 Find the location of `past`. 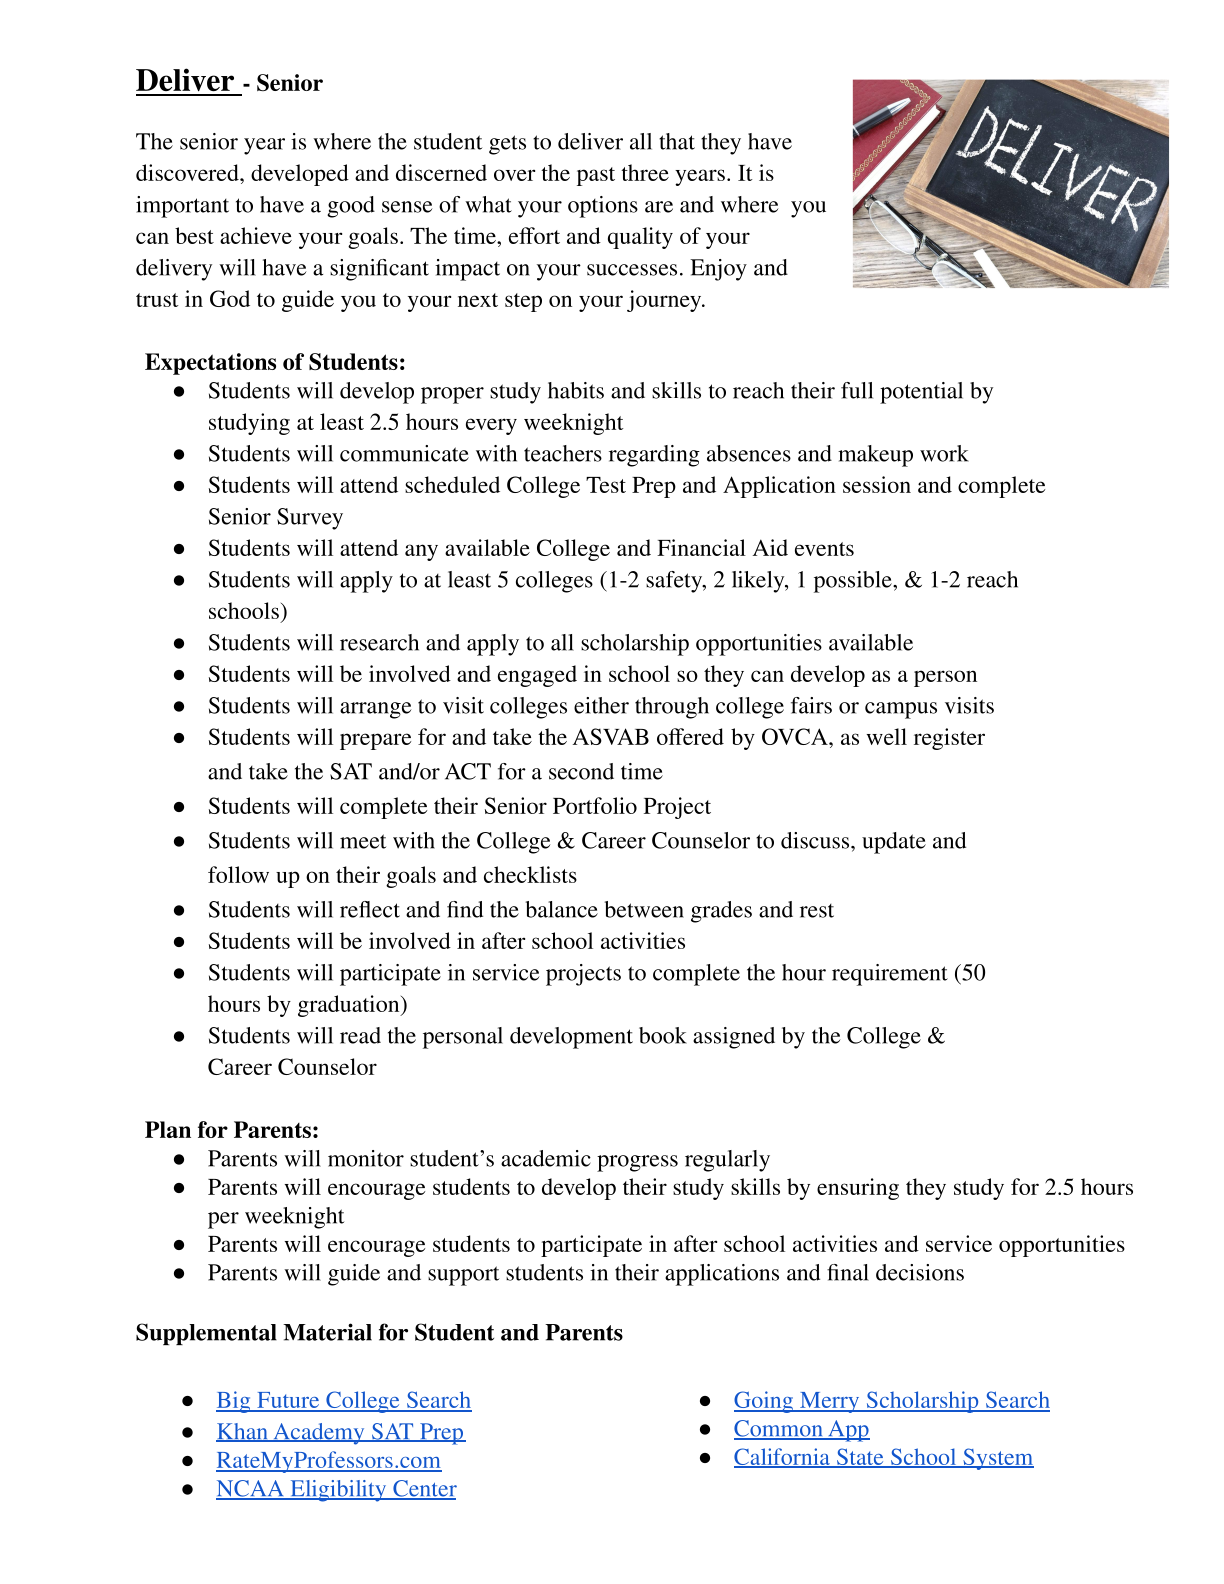

past is located at coordinates (596, 176).
